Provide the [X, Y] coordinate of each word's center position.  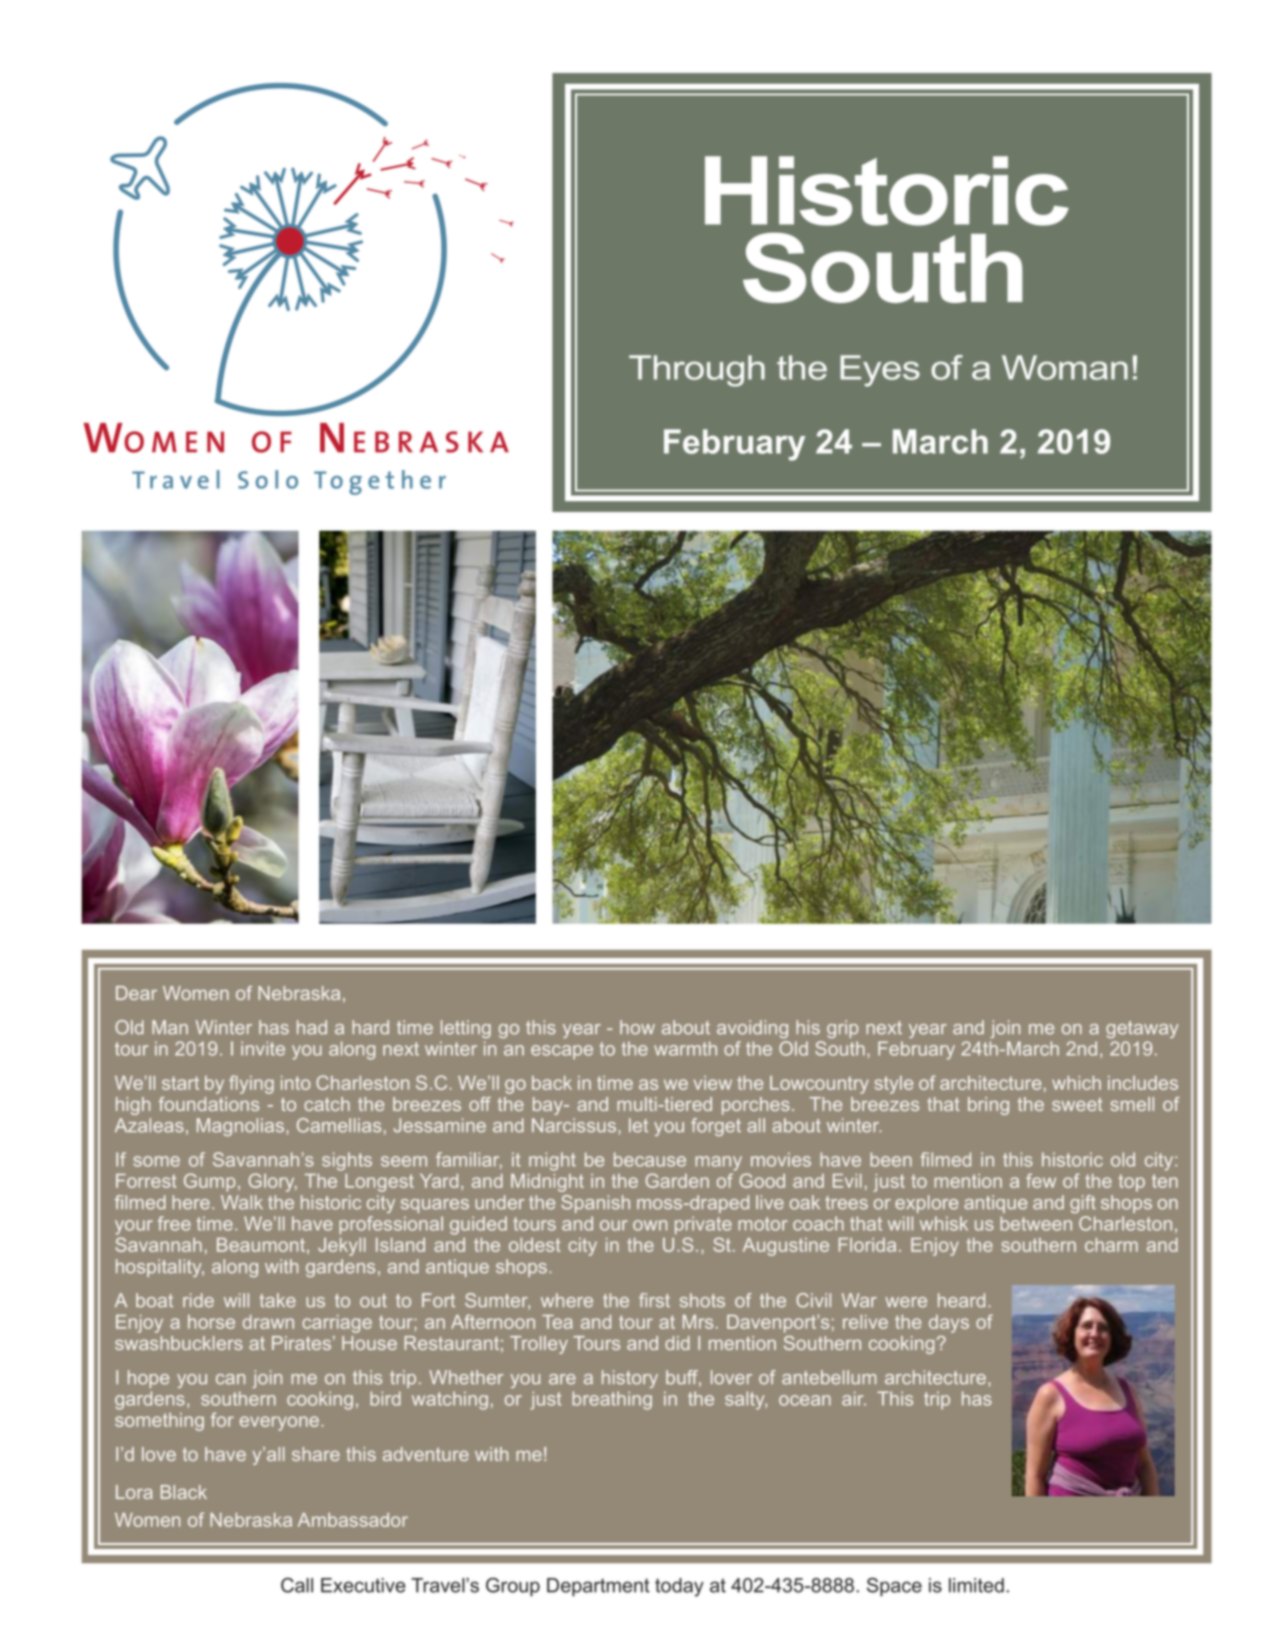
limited [976, 1585]
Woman [1065, 367]
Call [297, 1585]
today [679, 1587]
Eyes [880, 371]
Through [697, 371]
